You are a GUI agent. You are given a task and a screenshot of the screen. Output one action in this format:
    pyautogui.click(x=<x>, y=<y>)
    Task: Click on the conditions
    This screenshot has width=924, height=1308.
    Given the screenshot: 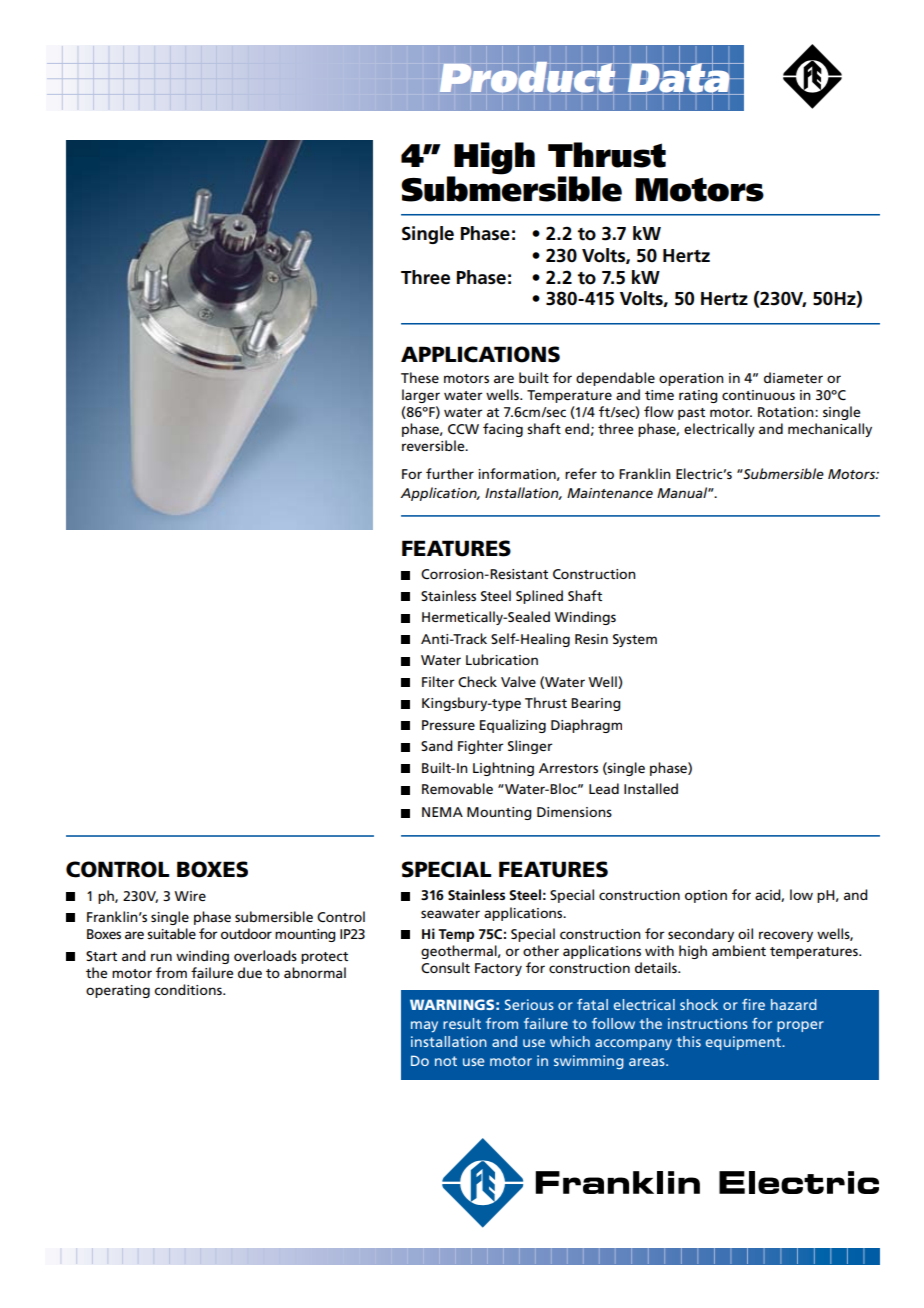 What is the action you would take?
    pyautogui.click(x=189, y=989)
